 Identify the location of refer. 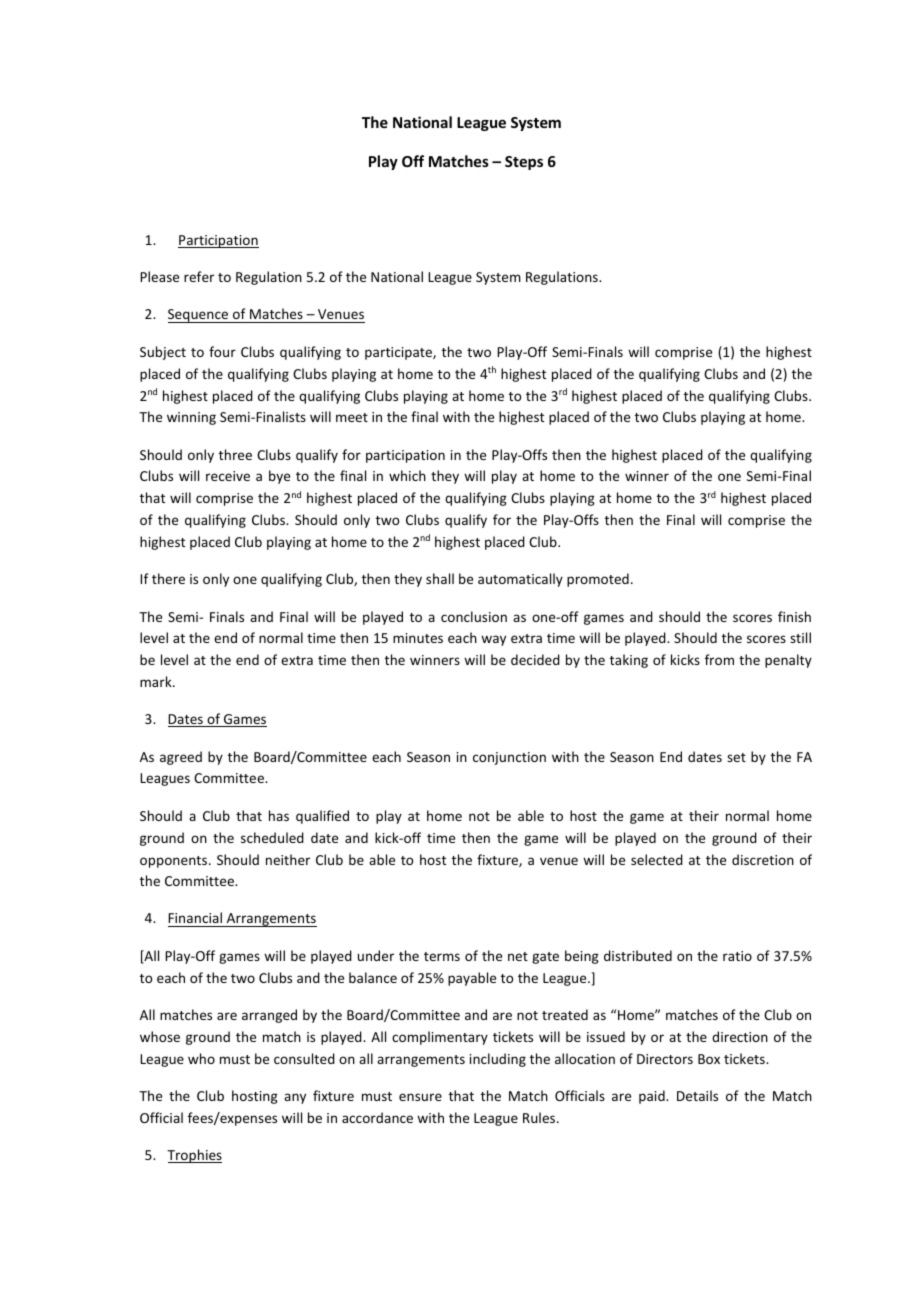
(199, 276).
